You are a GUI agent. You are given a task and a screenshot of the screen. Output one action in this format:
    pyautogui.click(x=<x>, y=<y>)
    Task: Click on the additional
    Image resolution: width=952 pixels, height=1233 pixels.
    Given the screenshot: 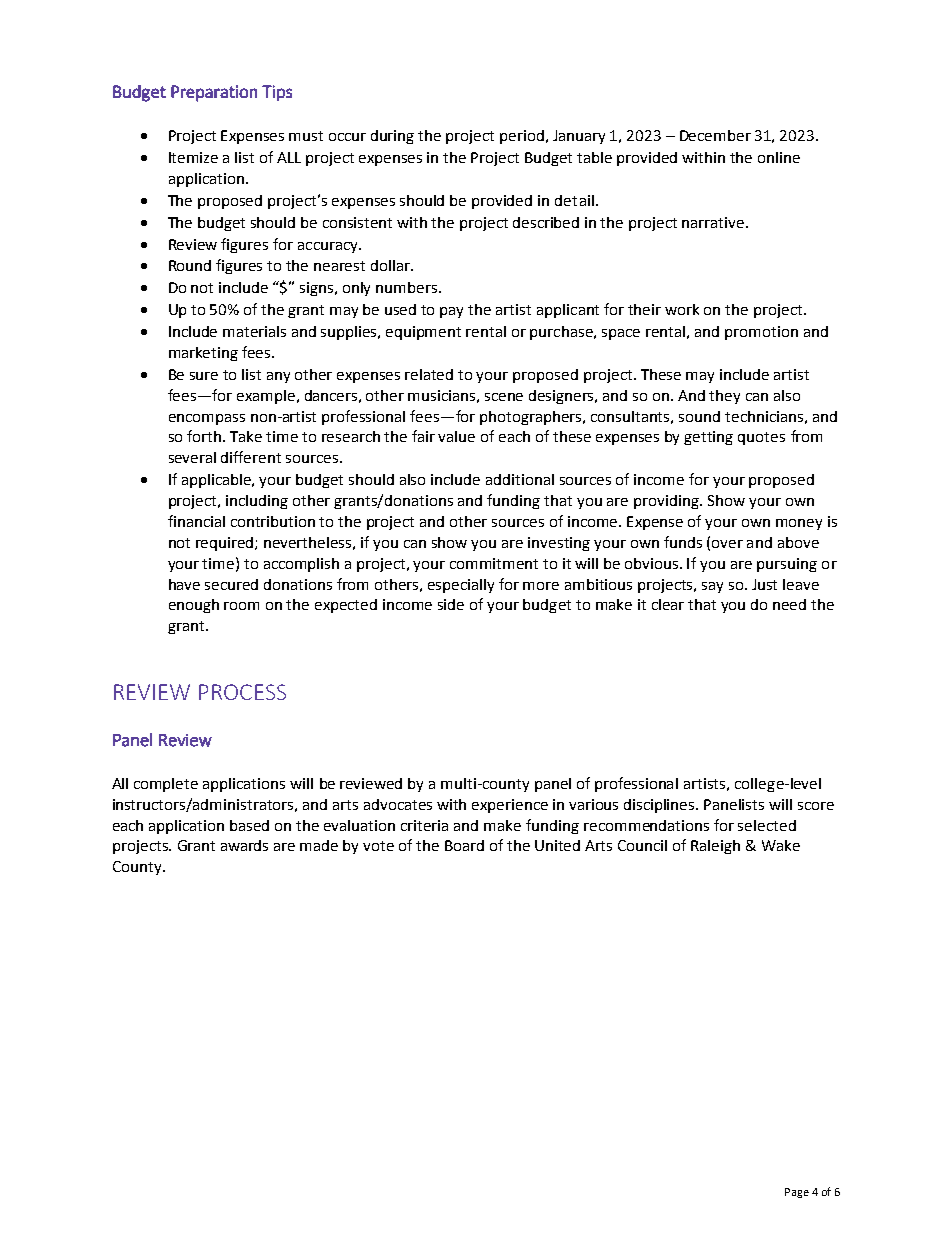 What is the action you would take?
    pyautogui.click(x=520, y=479)
